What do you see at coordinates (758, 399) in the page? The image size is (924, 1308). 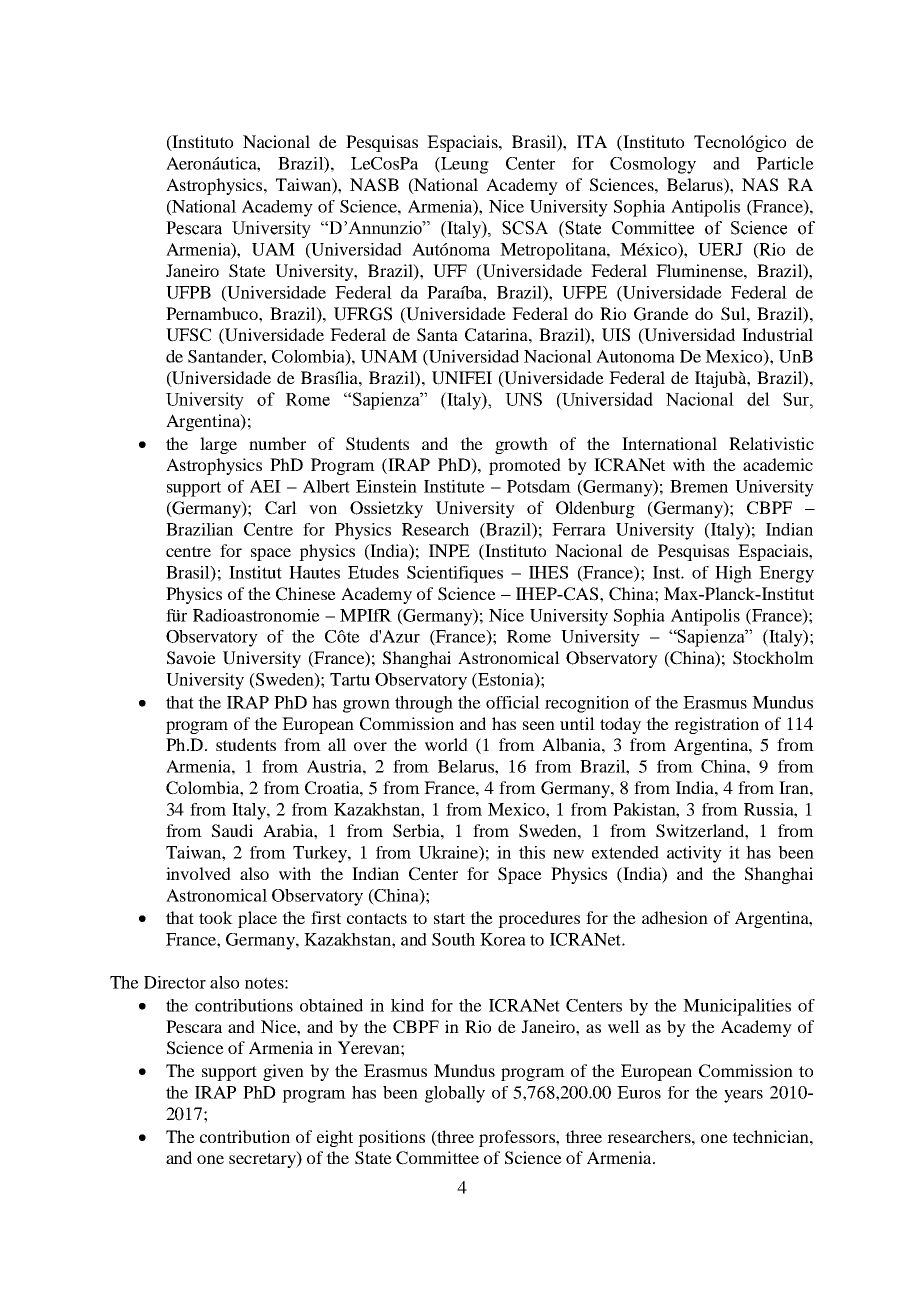 I see `del` at bounding box center [758, 399].
